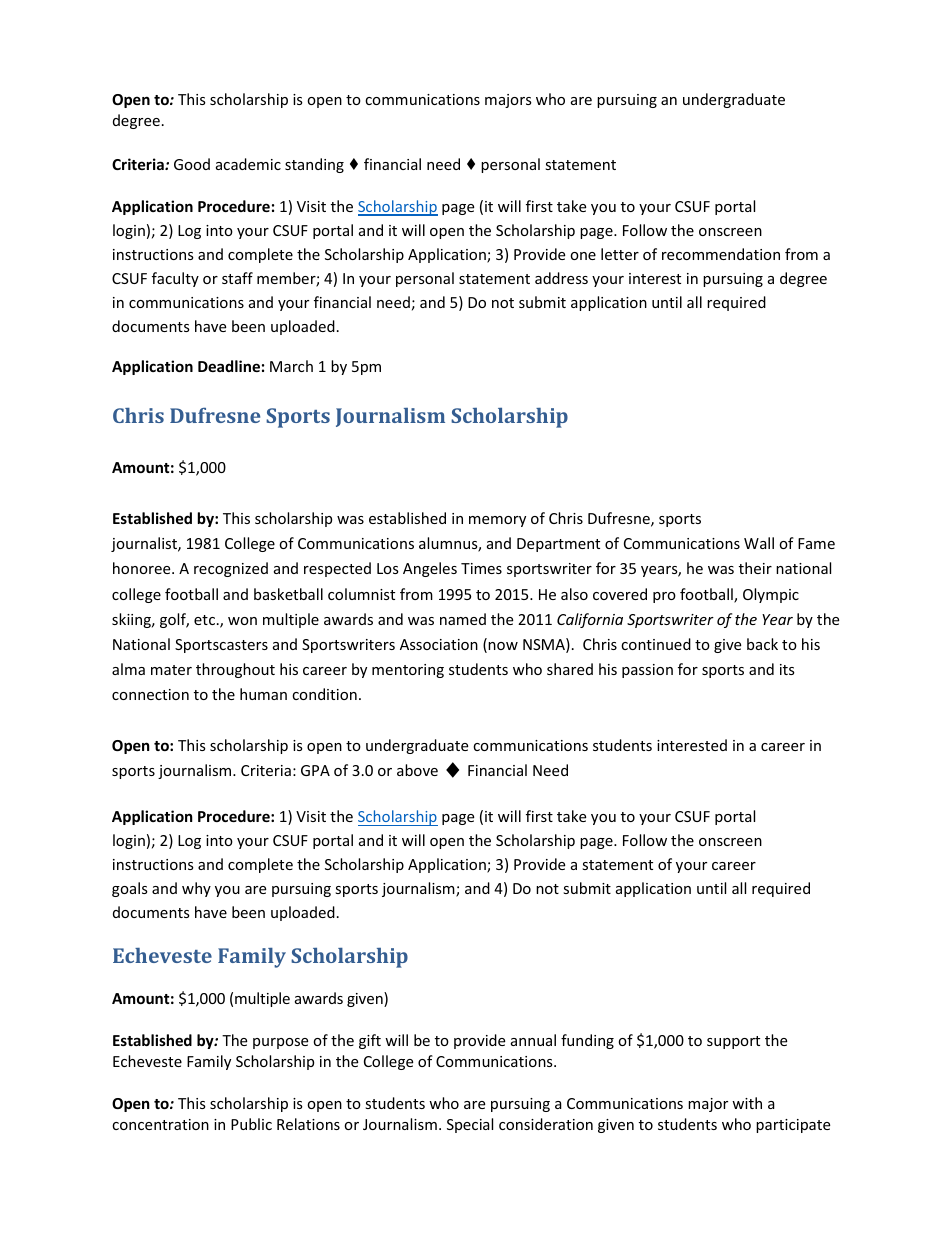  Describe the element at coordinates (721, 254) in the image. I see `recommendation` at that location.
